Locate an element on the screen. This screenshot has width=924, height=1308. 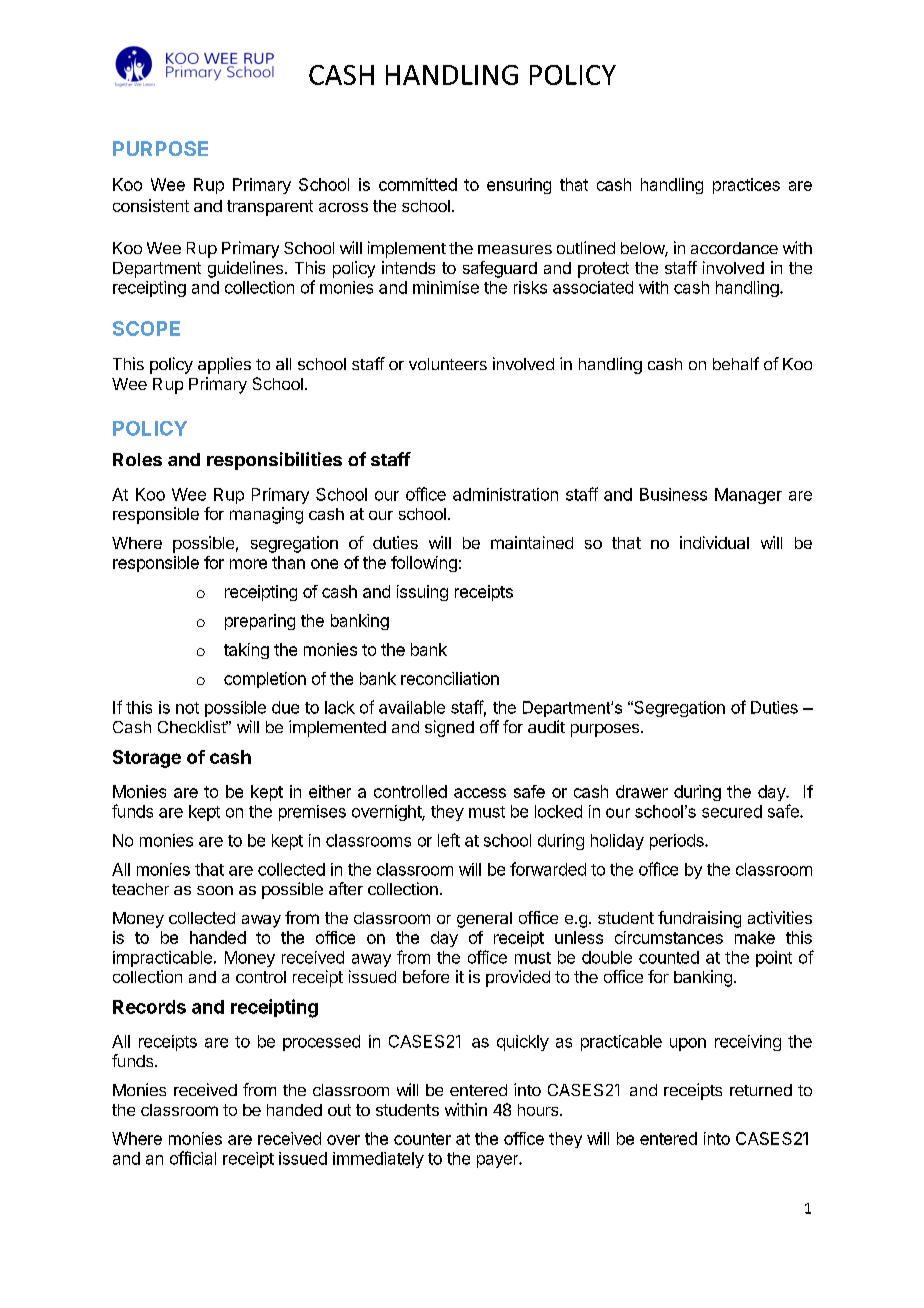
returned is located at coordinates (761, 1090).
